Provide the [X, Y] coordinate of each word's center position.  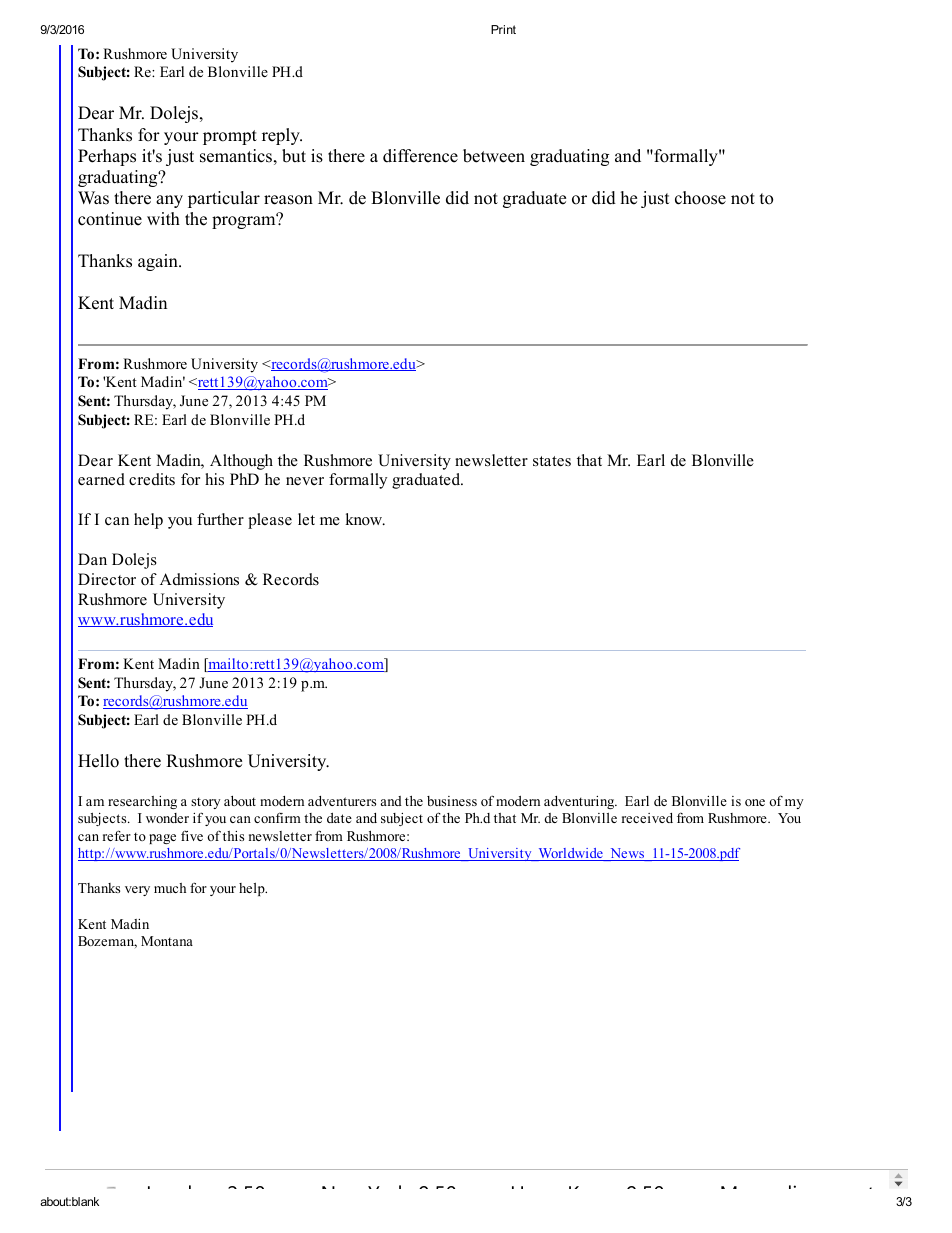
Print [503, 29]
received [647, 818]
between [494, 156]
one [755, 802]
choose [700, 198]
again [159, 262]
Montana [167, 941]
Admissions [199, 579]
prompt [230, 137]
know [365, 519]
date [339, 818]
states [552, 461]
